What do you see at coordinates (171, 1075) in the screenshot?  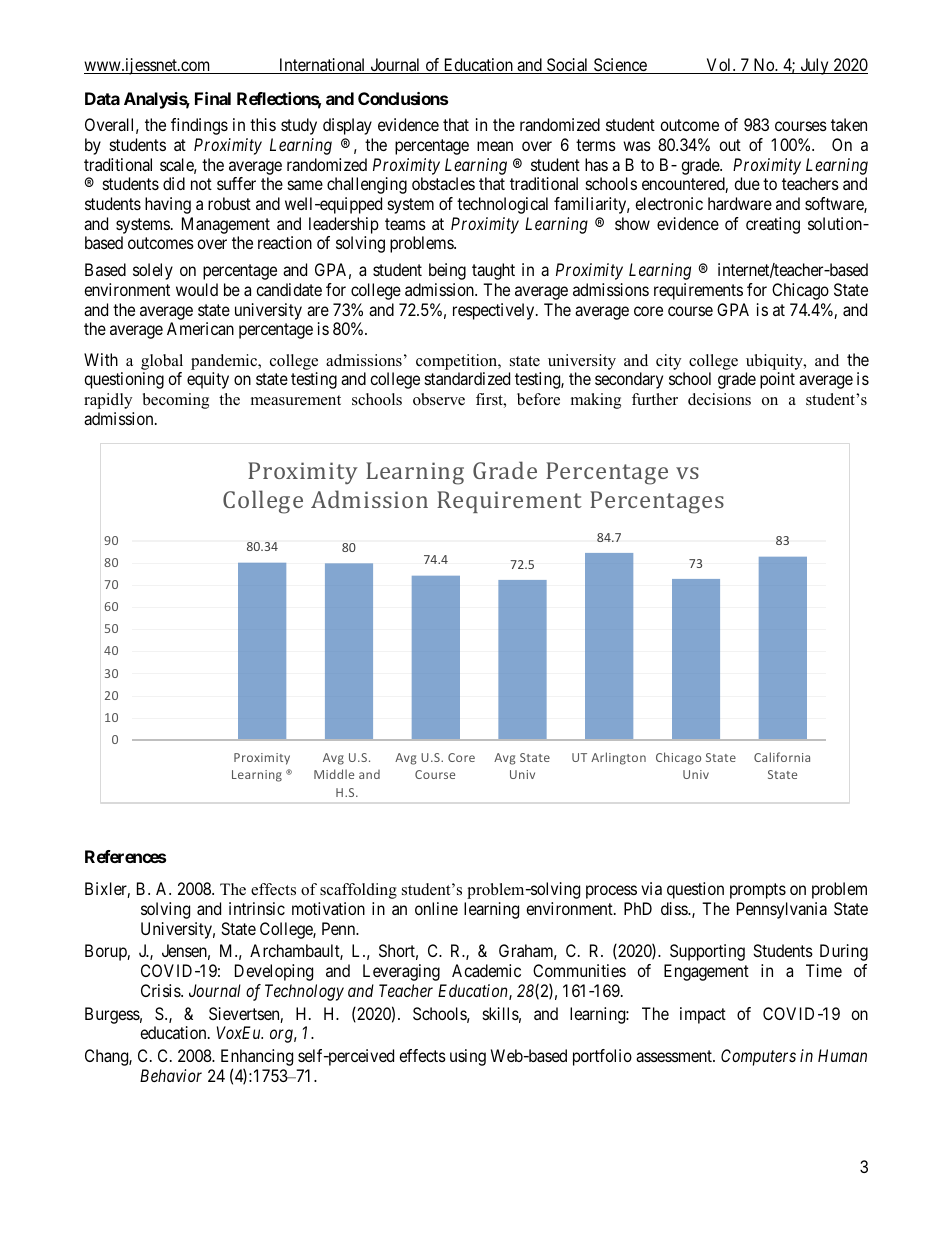 I see `Behavior` at bounding box center [171, 1075].
